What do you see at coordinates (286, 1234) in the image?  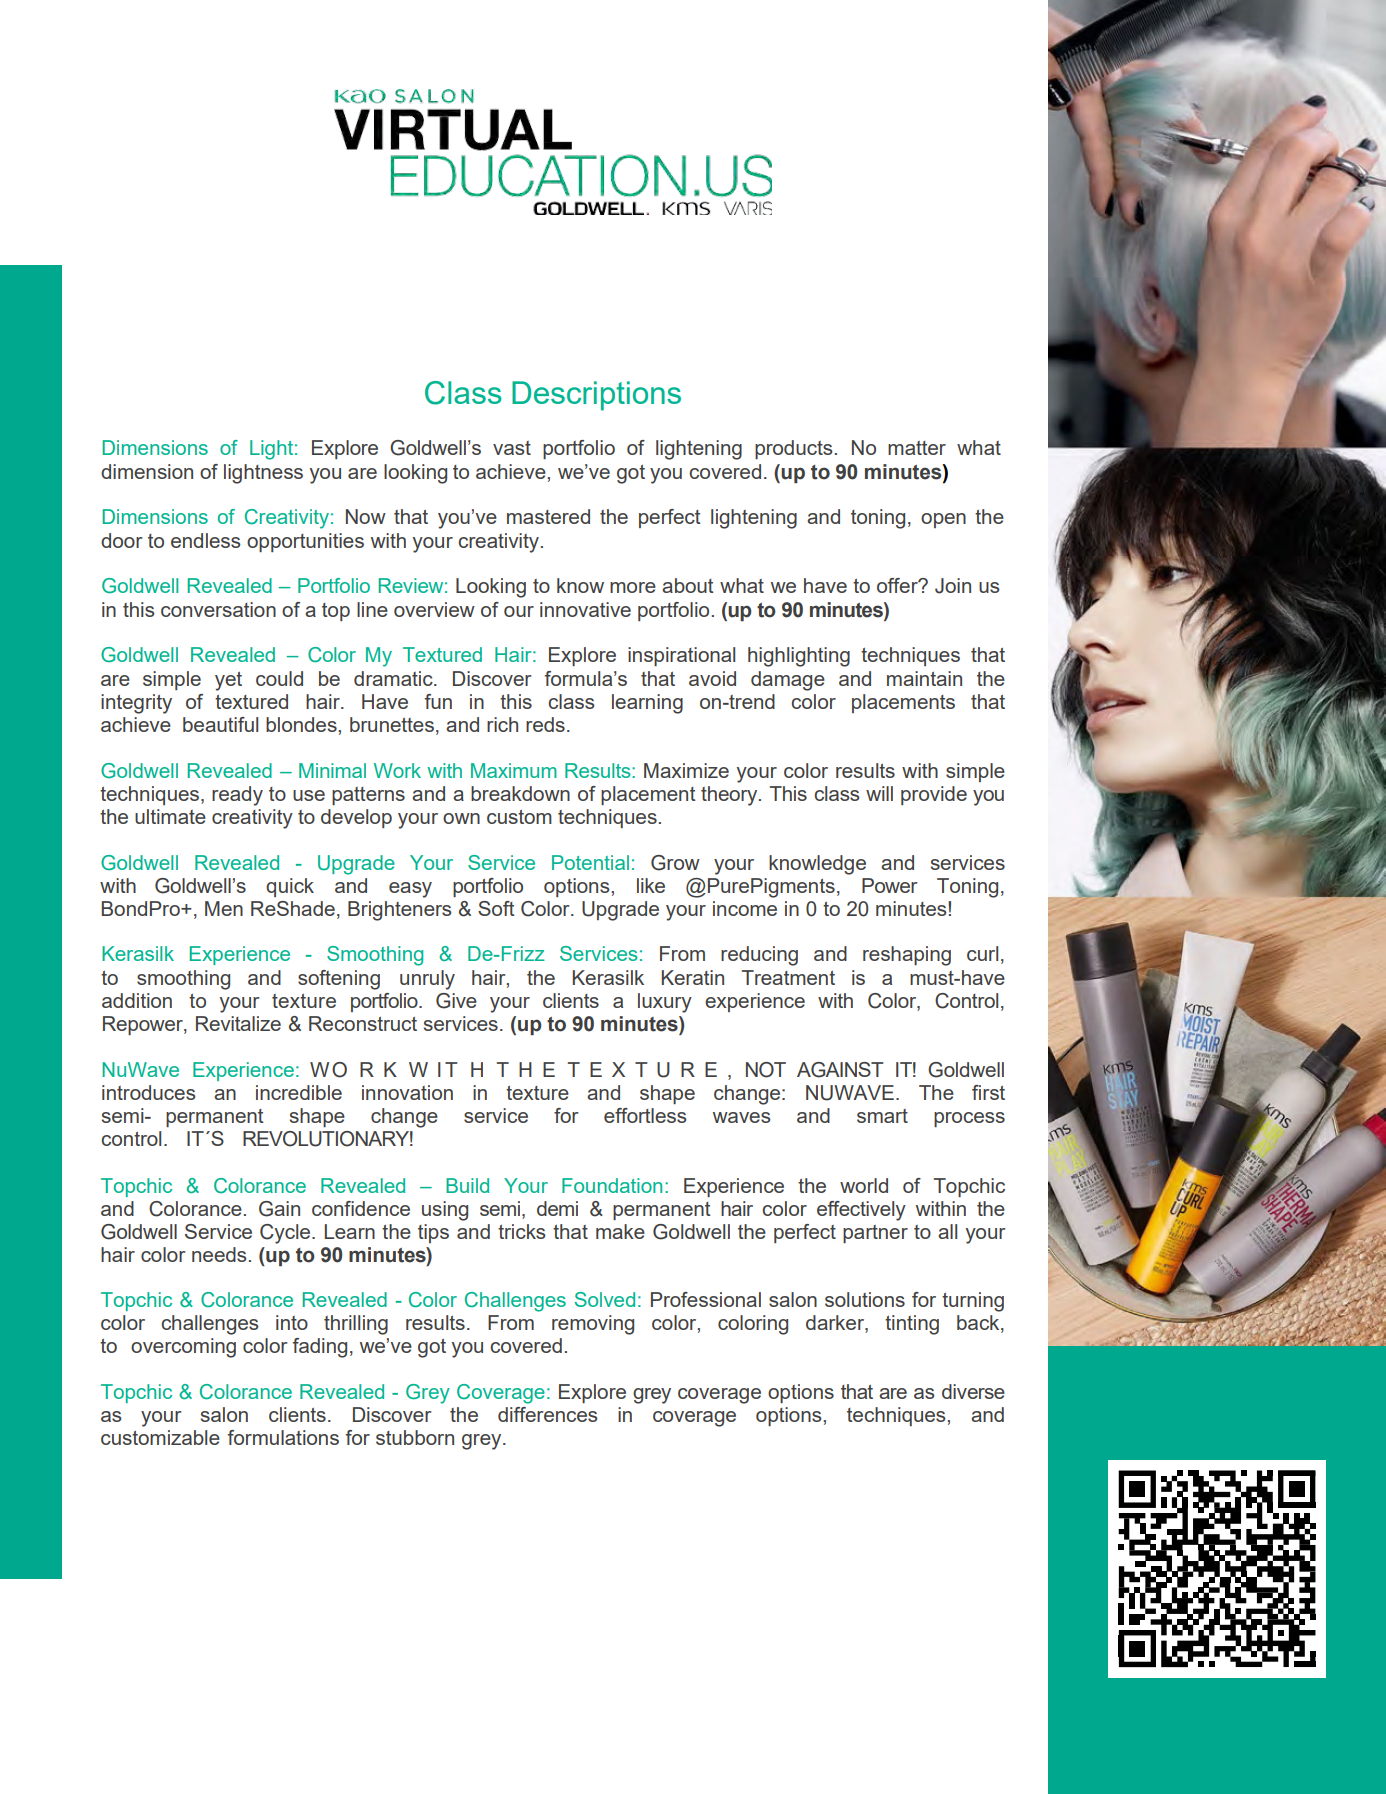 I see `Cycle` at bounding box center [286, 1234].
